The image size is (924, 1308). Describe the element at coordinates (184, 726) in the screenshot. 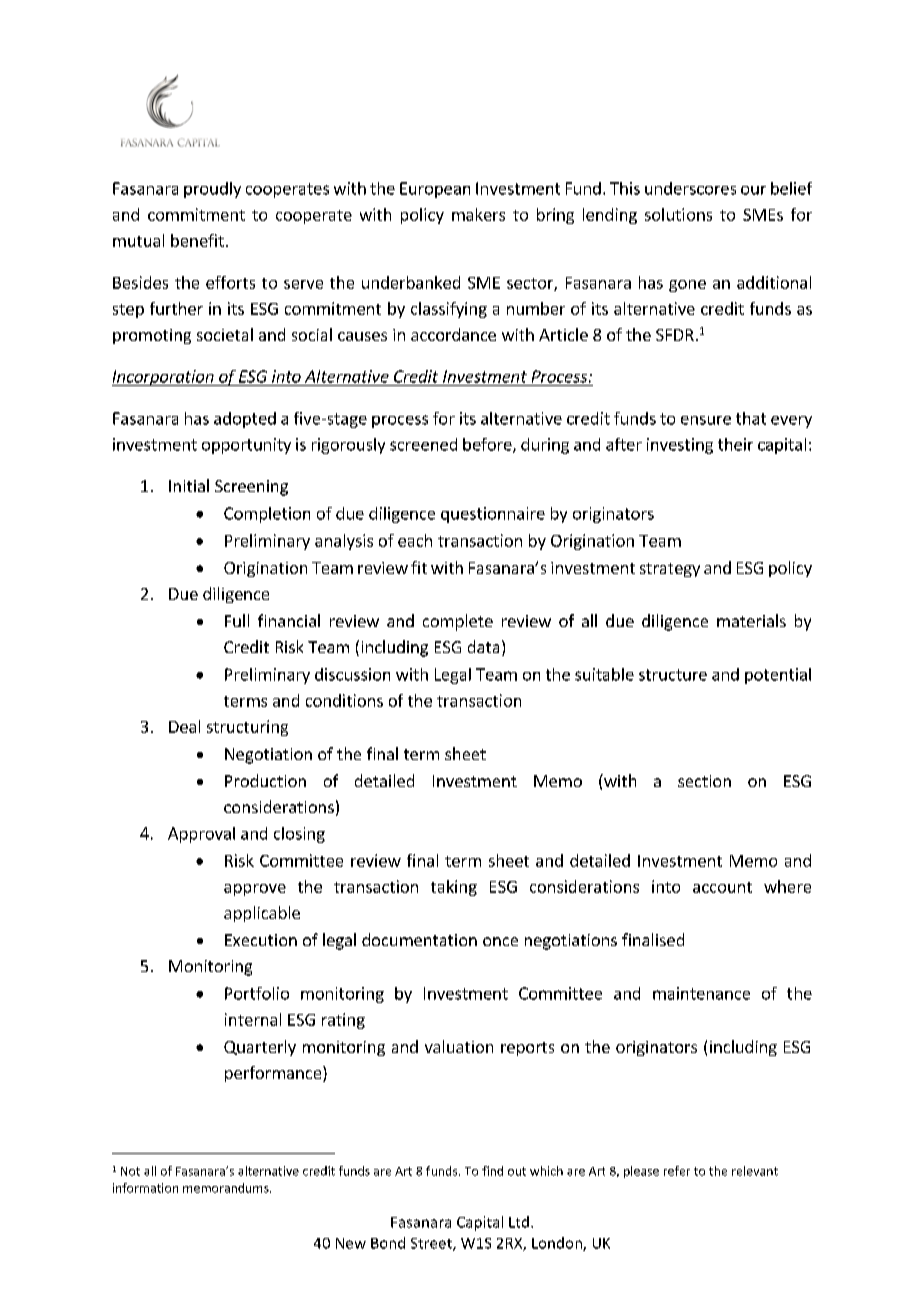

I see `Deal` at that location.
